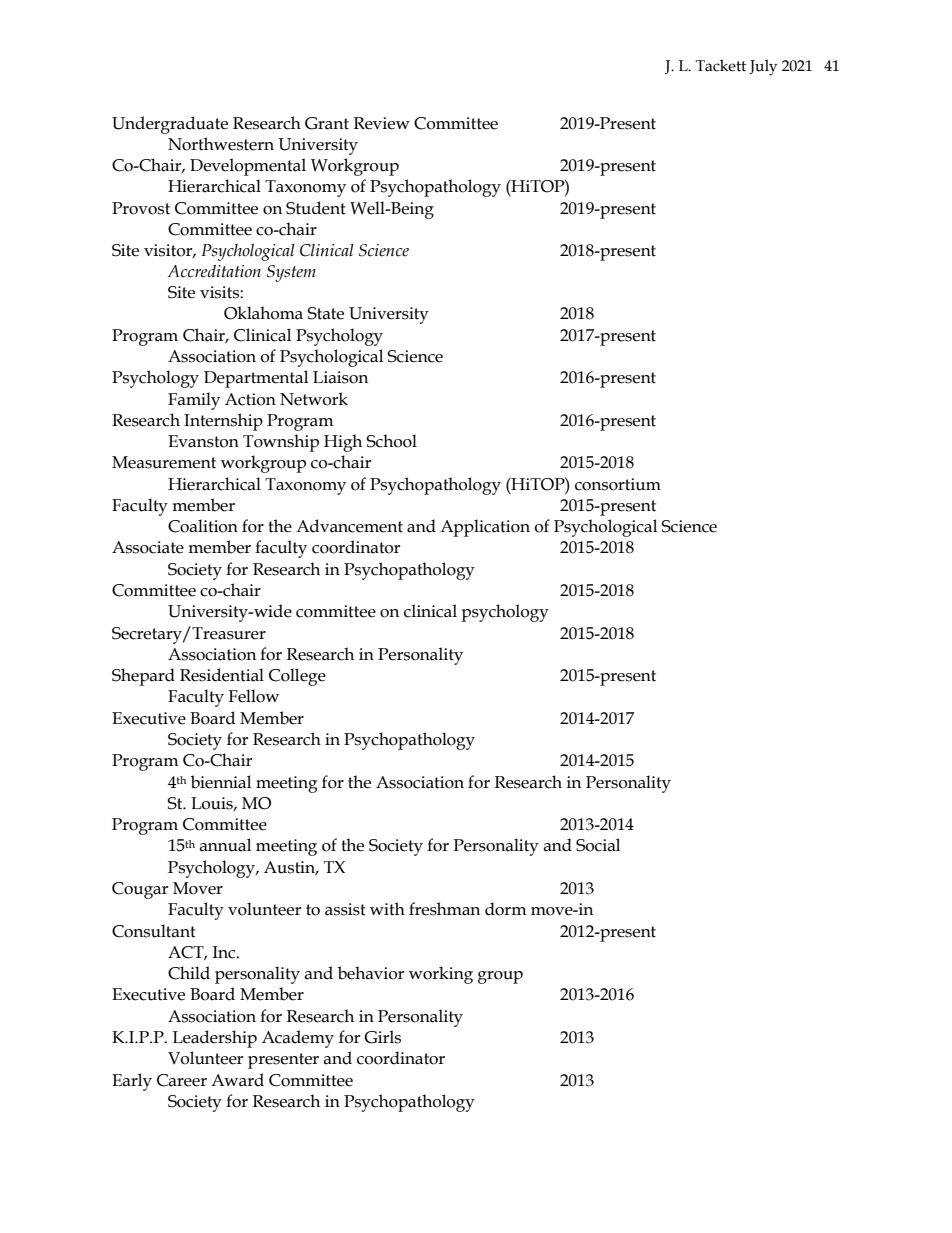 This screenshot has width=952, height=1233. What do you see at coordinates (263, 313) in the screenshot?
I see `Oklahoma` at bounding box center [263, 313].
